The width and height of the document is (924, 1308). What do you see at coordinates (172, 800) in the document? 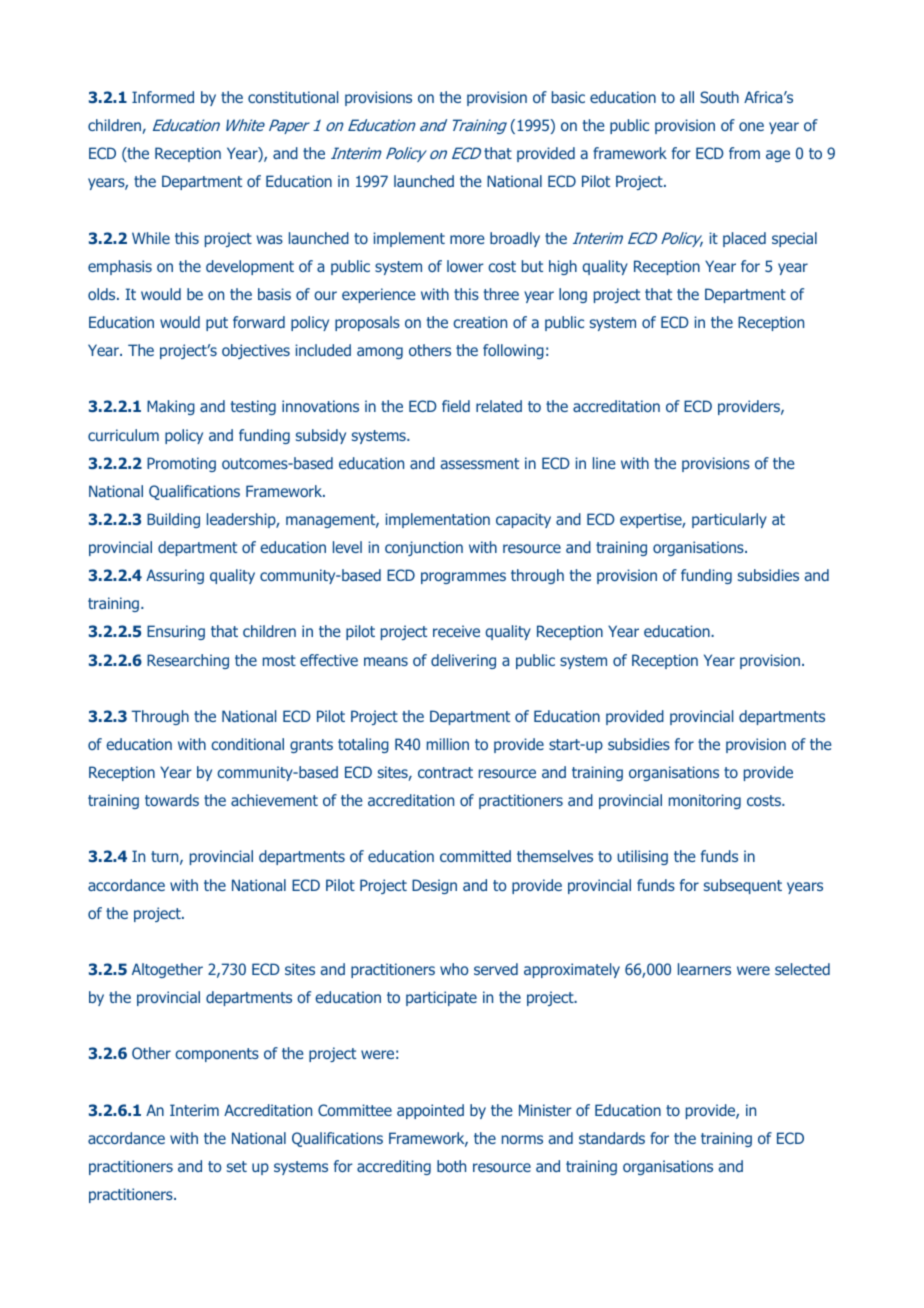
I see `towards` at bounding box center [172, 800].
